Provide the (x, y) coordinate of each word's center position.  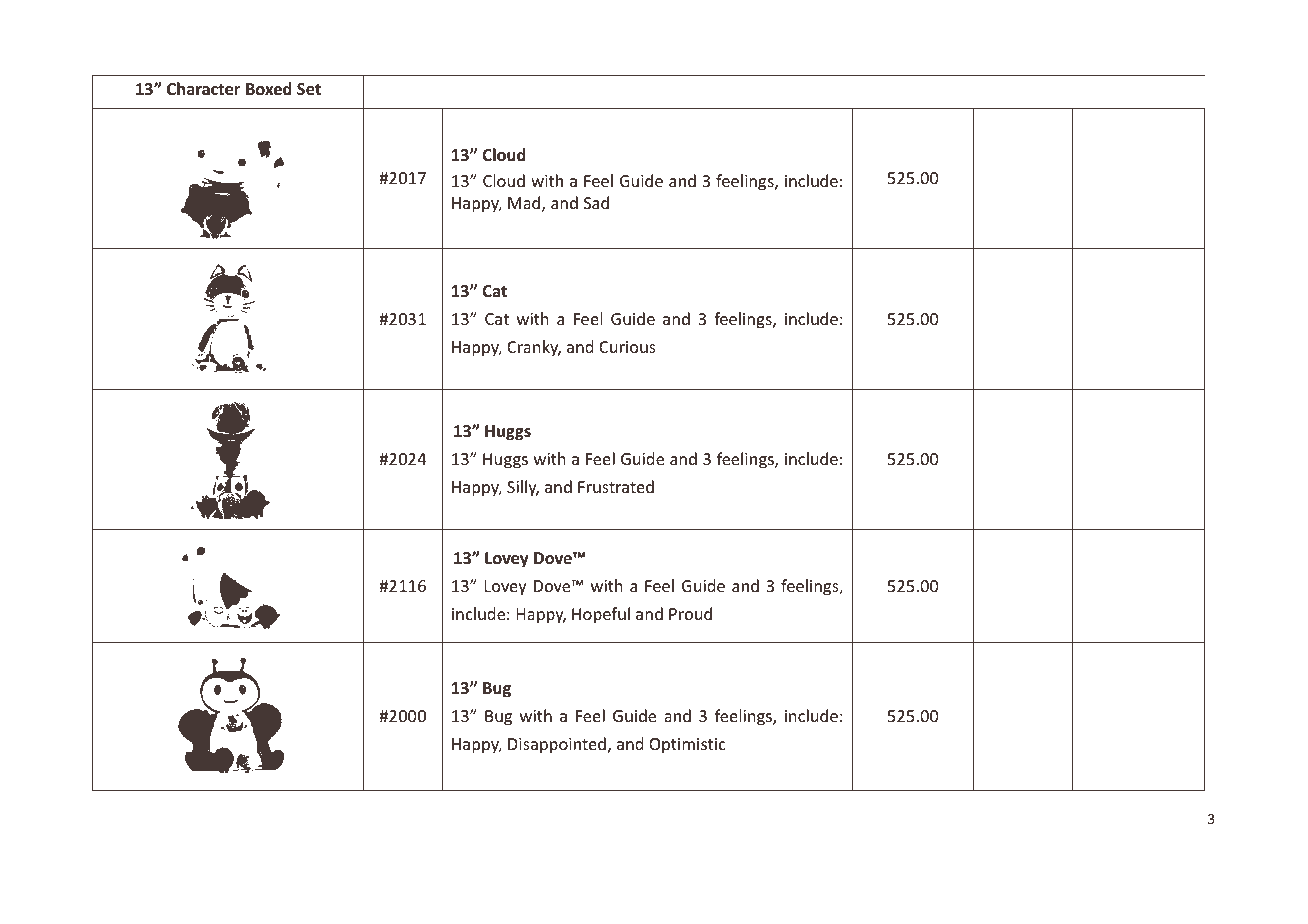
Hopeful (601, 615)
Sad (596, 202)
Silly (523, 488)
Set (309, 89)
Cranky (534, 348)
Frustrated (616, 486)
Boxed (269, 89)
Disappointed (557, 745)
